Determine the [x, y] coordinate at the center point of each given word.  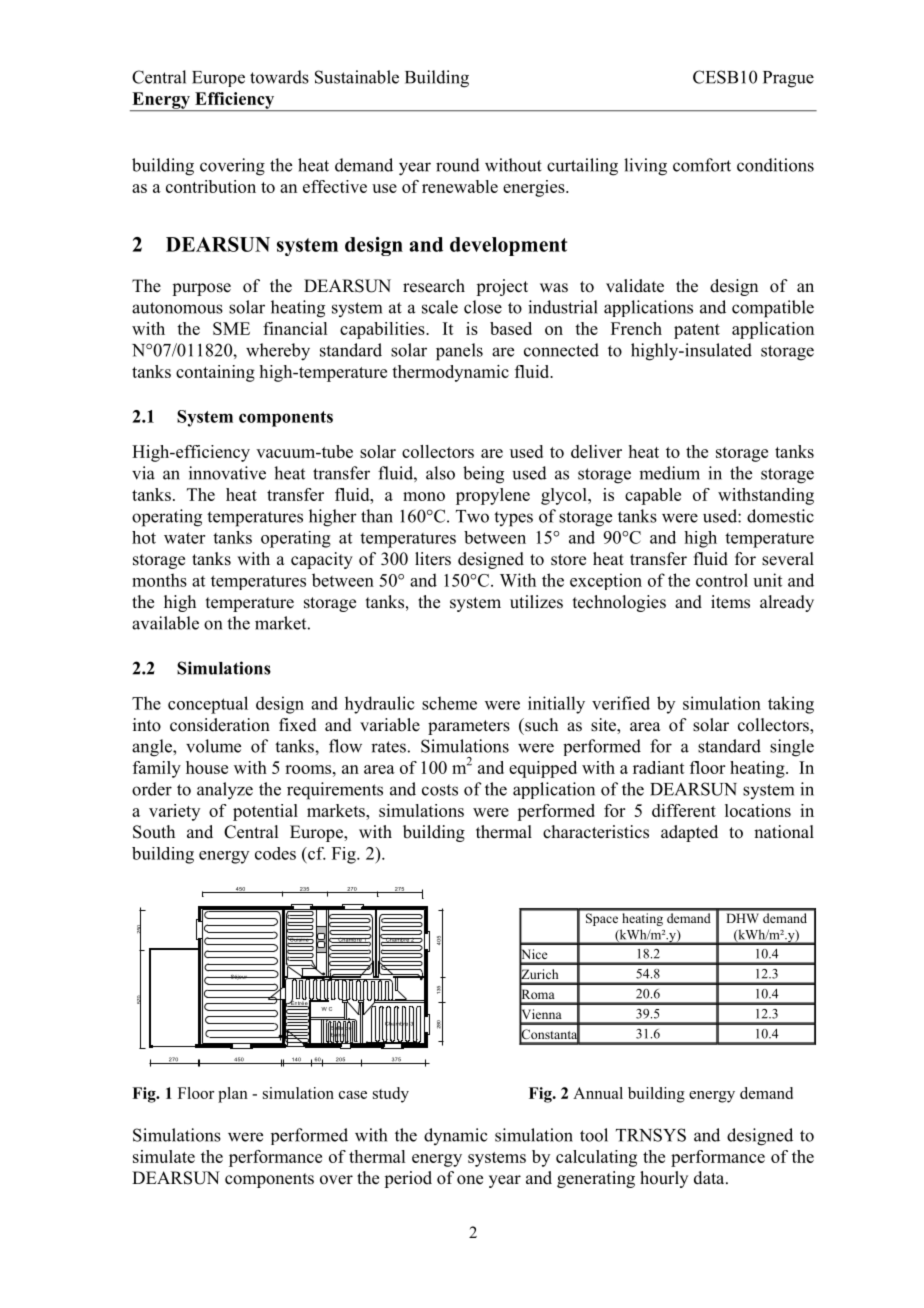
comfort [702, 165]
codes [275, 853]
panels [459, 352]
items [730, 602]
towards [279, 77]
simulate [164, 1156]
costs [440, 790]
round [458, 165]
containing [215, 373]
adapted [689, 833]
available [165, 623]
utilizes [536, 602]
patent [697, 331]
